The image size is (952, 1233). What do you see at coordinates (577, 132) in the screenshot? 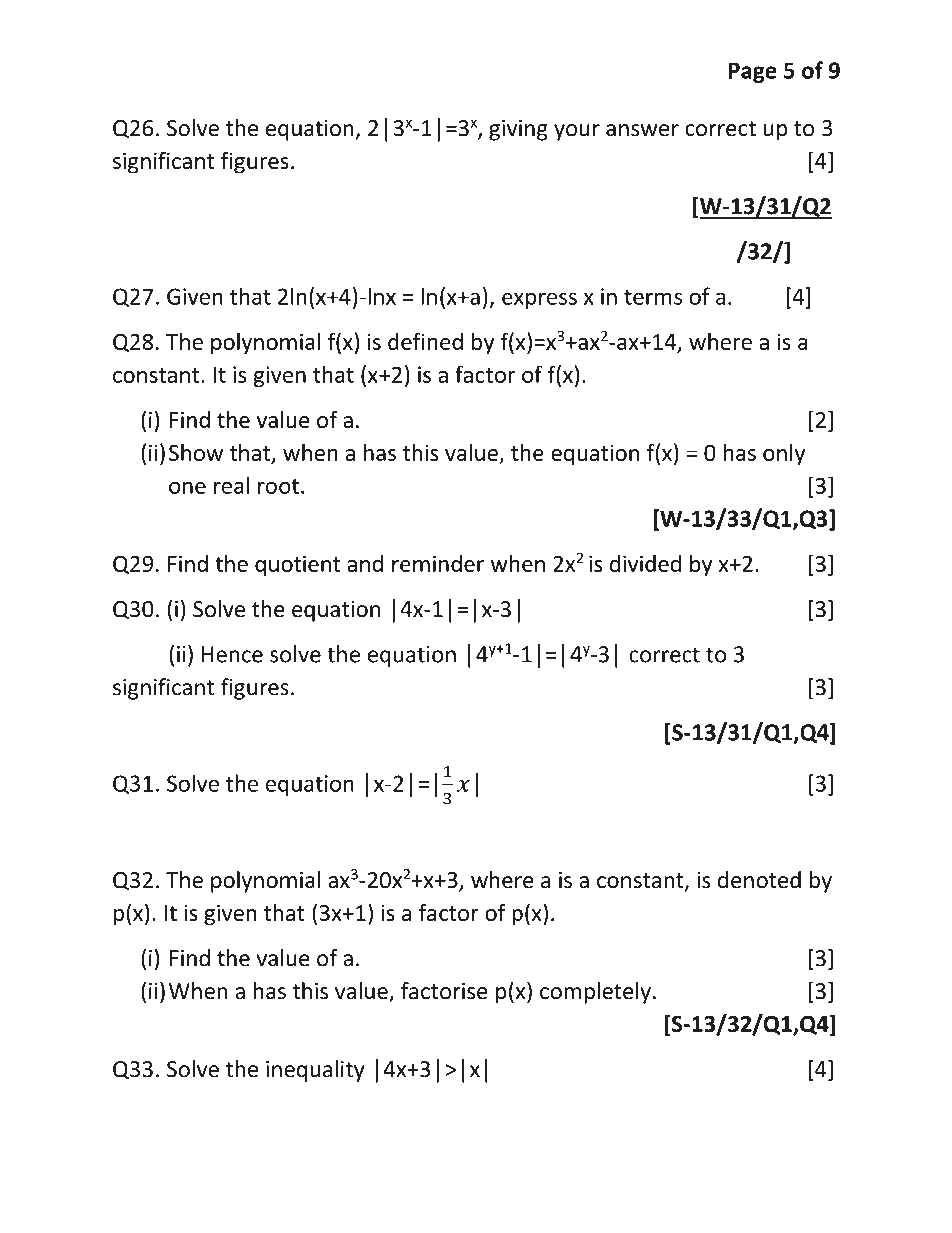
I see `your` at bounding box center [577, 132].
